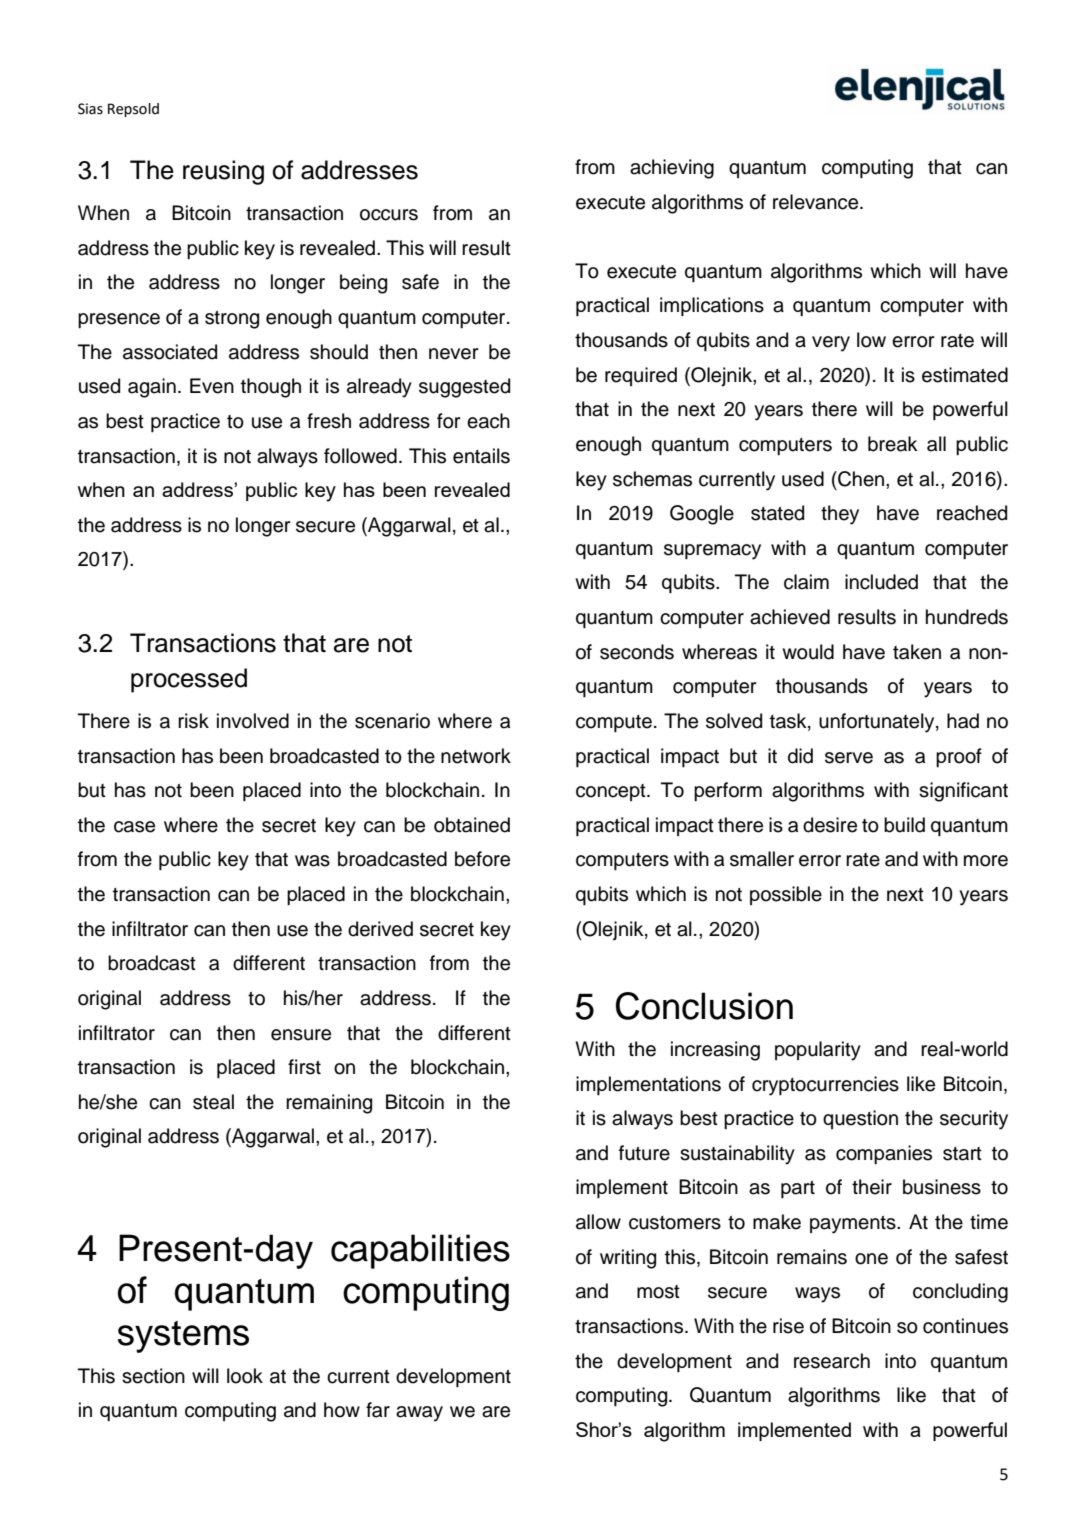 The width and height of the image is (1086, 1536). Describe the element at coordinates (644, 1153) in the image. I see `future` at that location.
